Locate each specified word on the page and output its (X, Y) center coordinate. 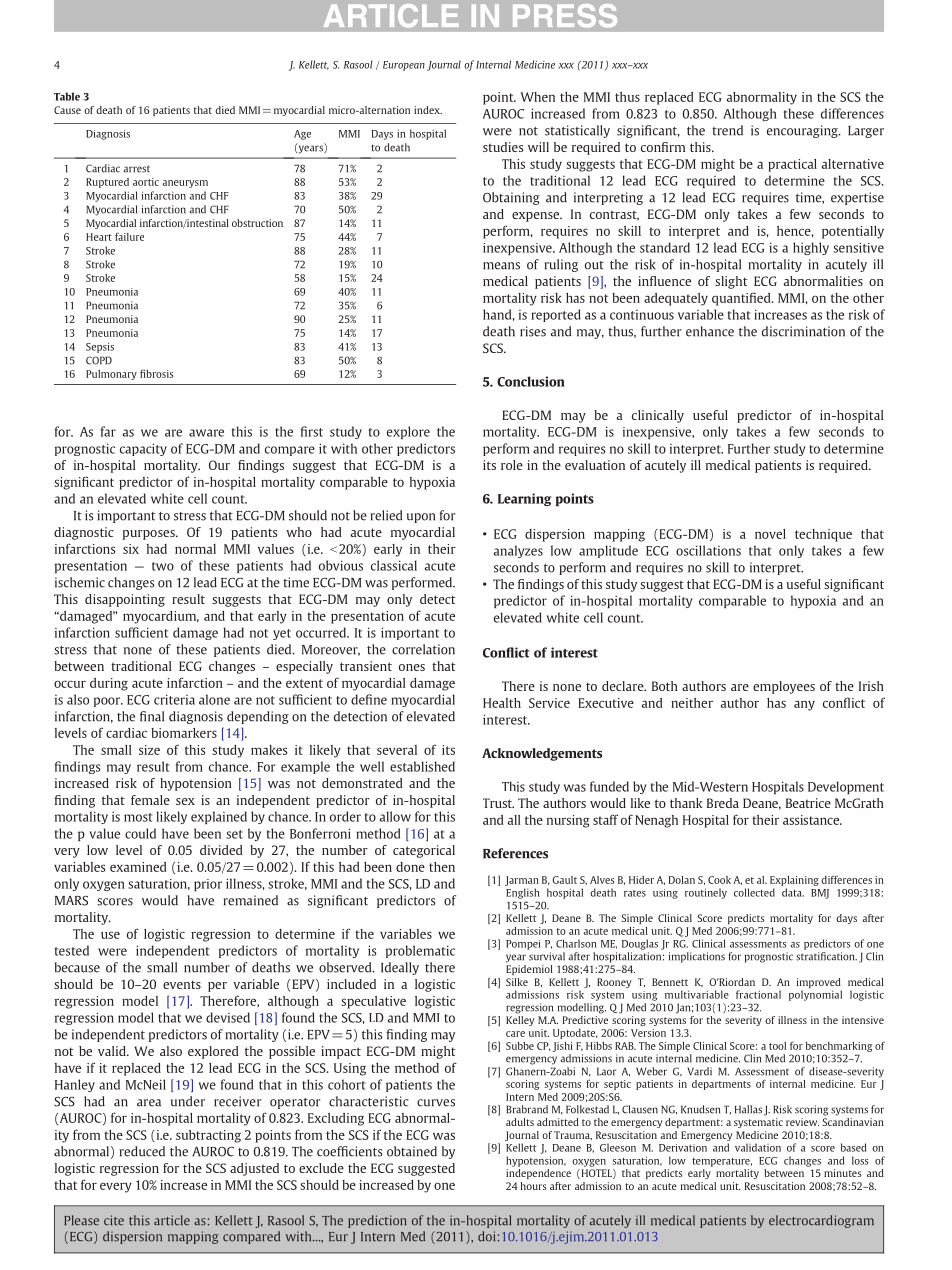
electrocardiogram (821, 1221)
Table (67, 96)
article (172, 1220)
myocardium (161, 617)
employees (784, 687)
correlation (423, 649)
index (428, 110)
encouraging (803, 131)
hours (534, 1186)
